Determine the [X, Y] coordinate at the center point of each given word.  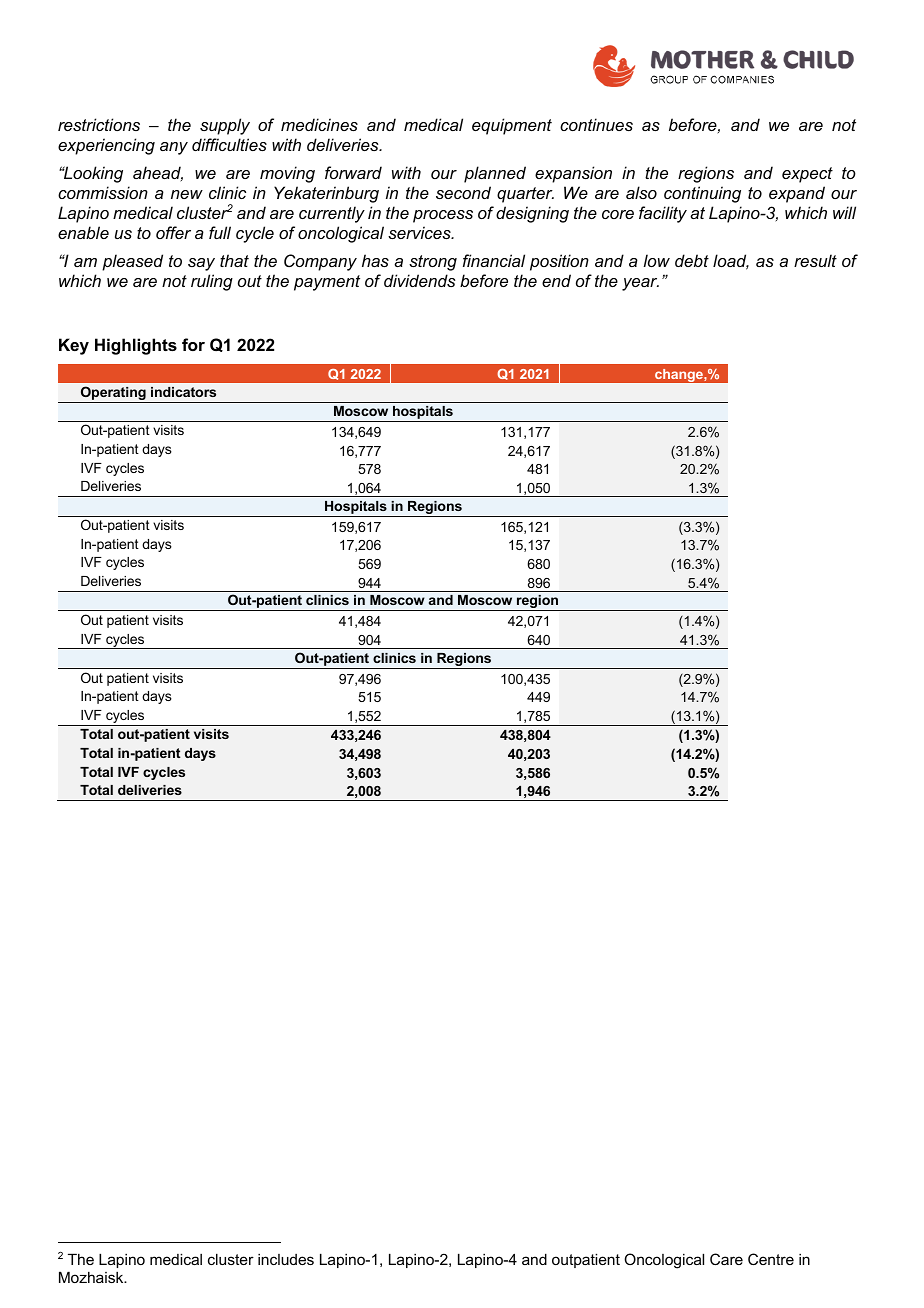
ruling [212, 282]
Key [74, 346]
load [731, 262]
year [640, 284]
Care [726, 1259]
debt [692, 260]
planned [495, 174]
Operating [113, 394]
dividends [420, 280]
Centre [771, 1259]
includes [286, 1259]
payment [327, 283]
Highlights [136, 346]
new [187, 194]
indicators [183, 392]
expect [807, 175]
